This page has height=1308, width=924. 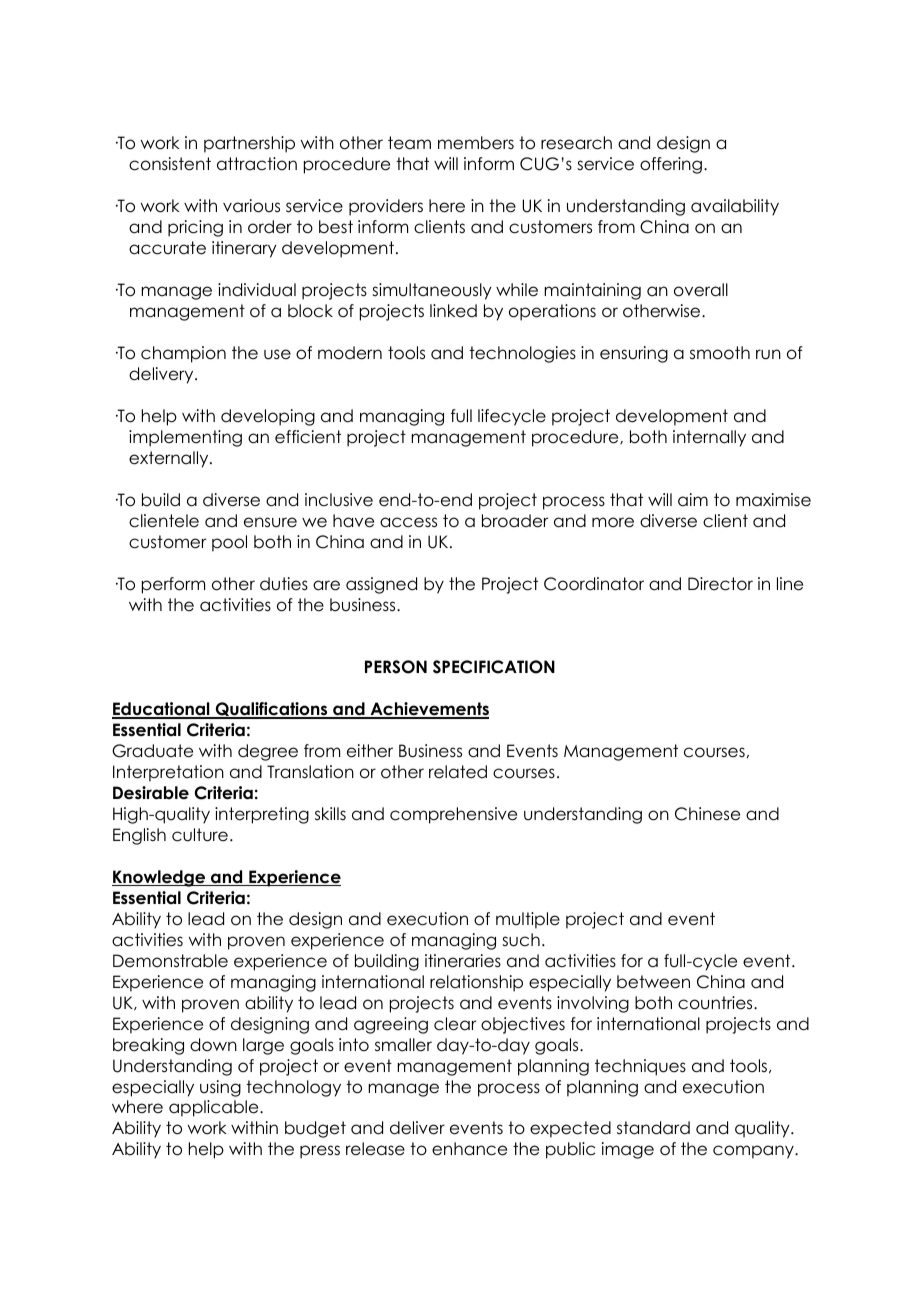 I want to click on pool, so click(x=229, y=543).
